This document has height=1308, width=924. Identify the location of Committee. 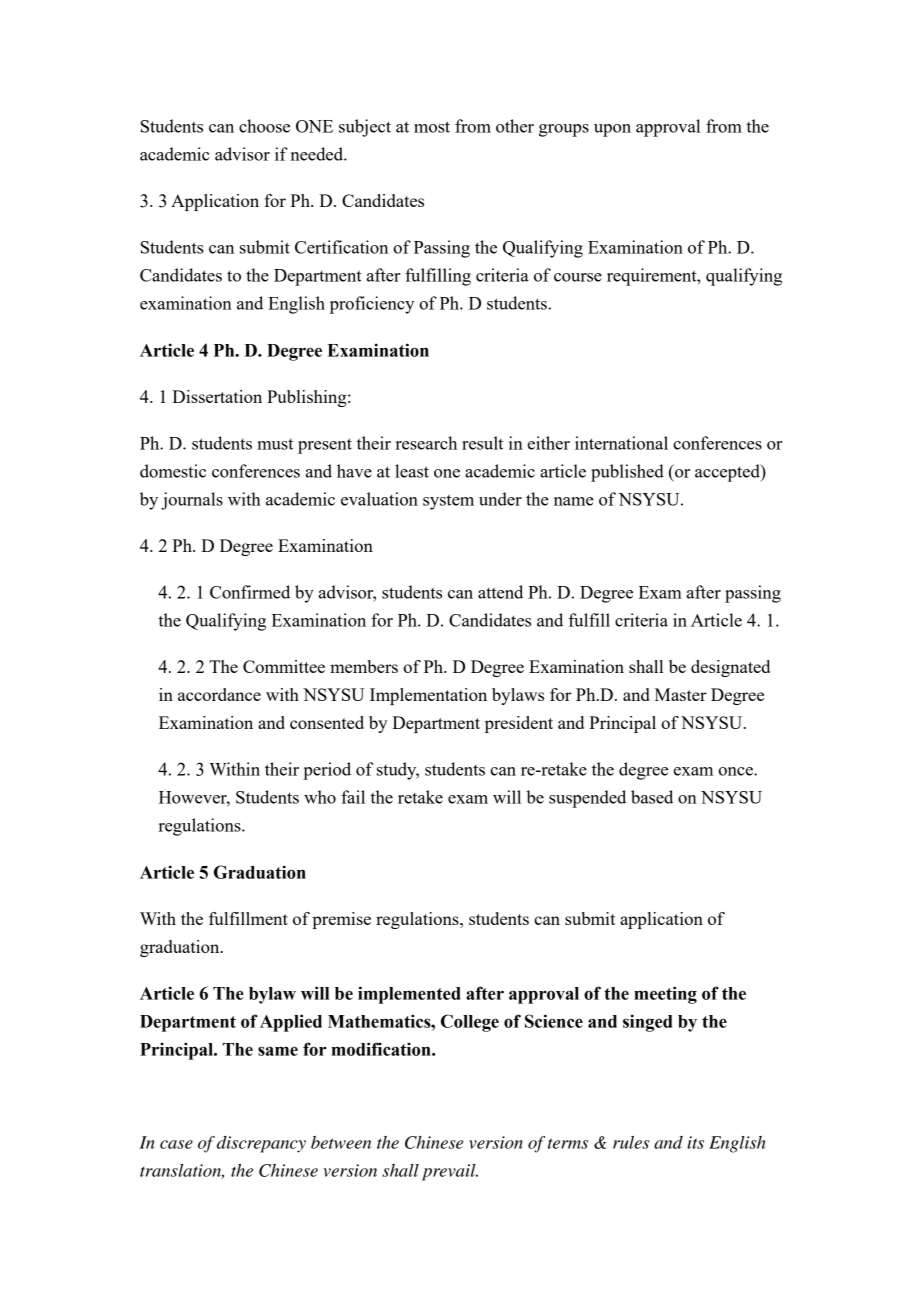
(284, 666).
